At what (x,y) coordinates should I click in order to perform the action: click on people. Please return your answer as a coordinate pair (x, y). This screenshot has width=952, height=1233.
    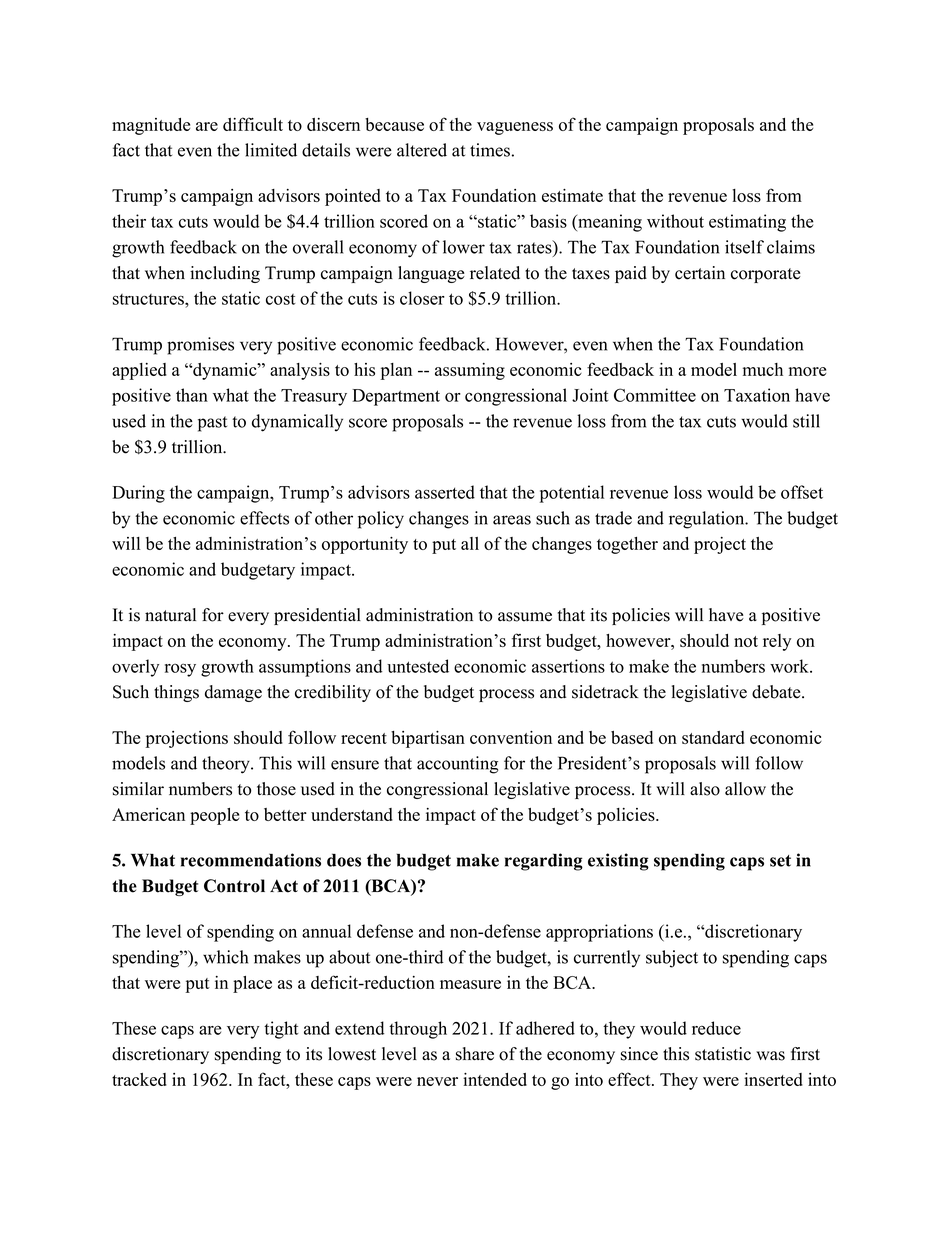
    Looking at the image, I should click on (214, 816).
